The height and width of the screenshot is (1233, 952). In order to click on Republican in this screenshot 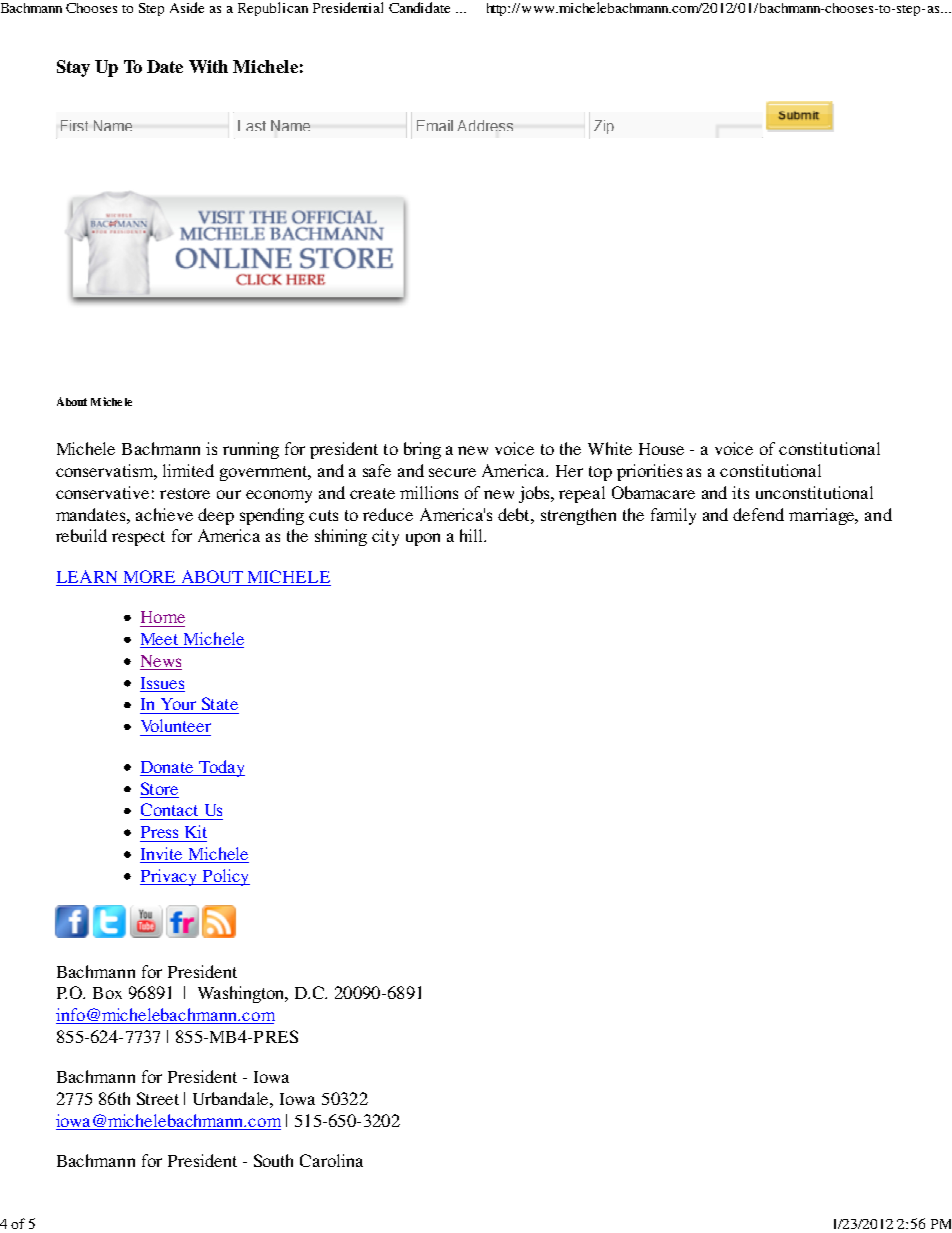, I will do `click(273, 9)`.
